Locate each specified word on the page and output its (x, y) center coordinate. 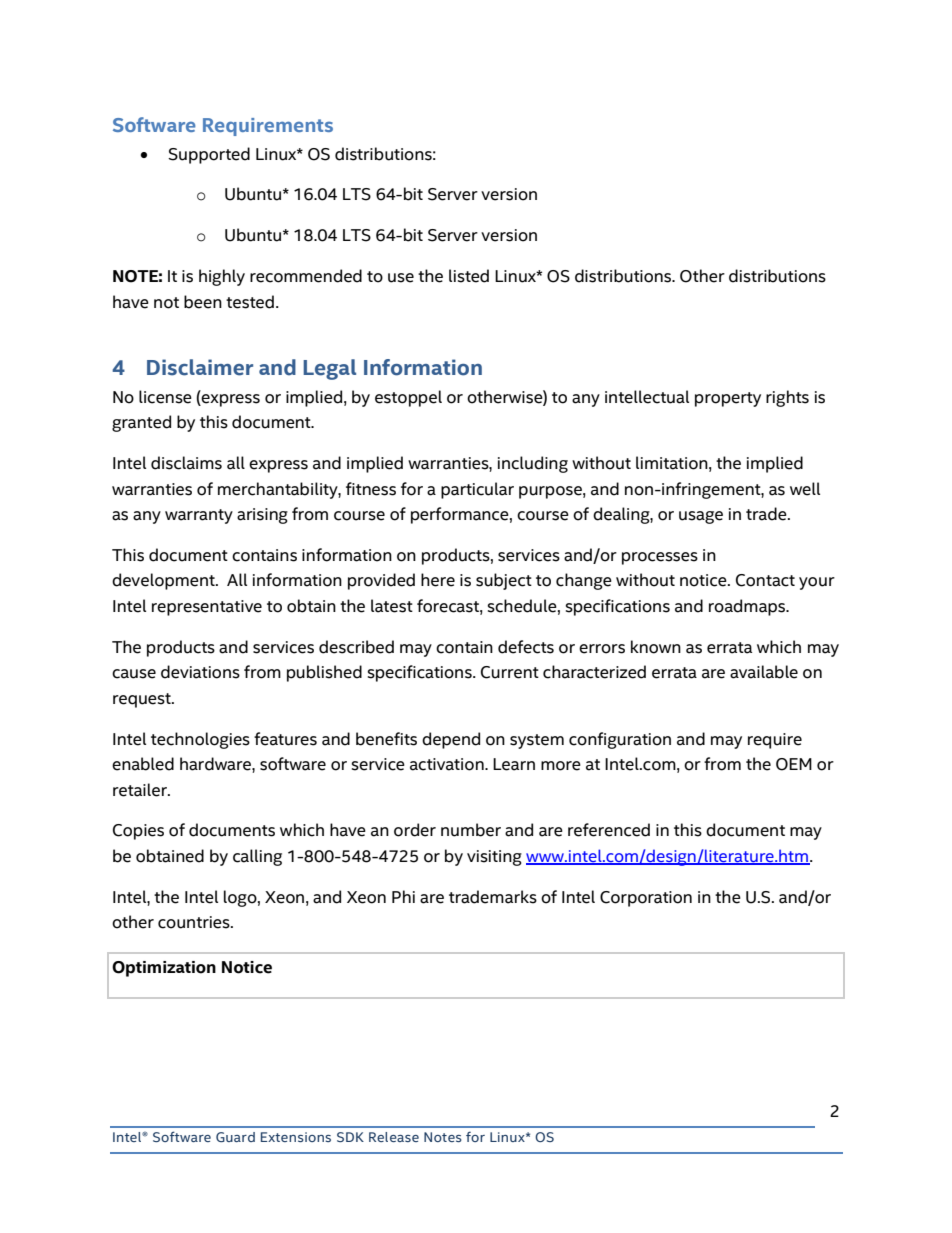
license (165, 397)
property (728, 399)
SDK (350, 1137)
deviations (200, 672)
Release (394, 1137)
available (764, 672)
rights (787, 398)
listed (469, 276)
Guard (235, 1137)
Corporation (646, 899)
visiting (494, 858)
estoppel (408, 398)
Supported (209, 155)
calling (257, 857)
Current (510, 672)
